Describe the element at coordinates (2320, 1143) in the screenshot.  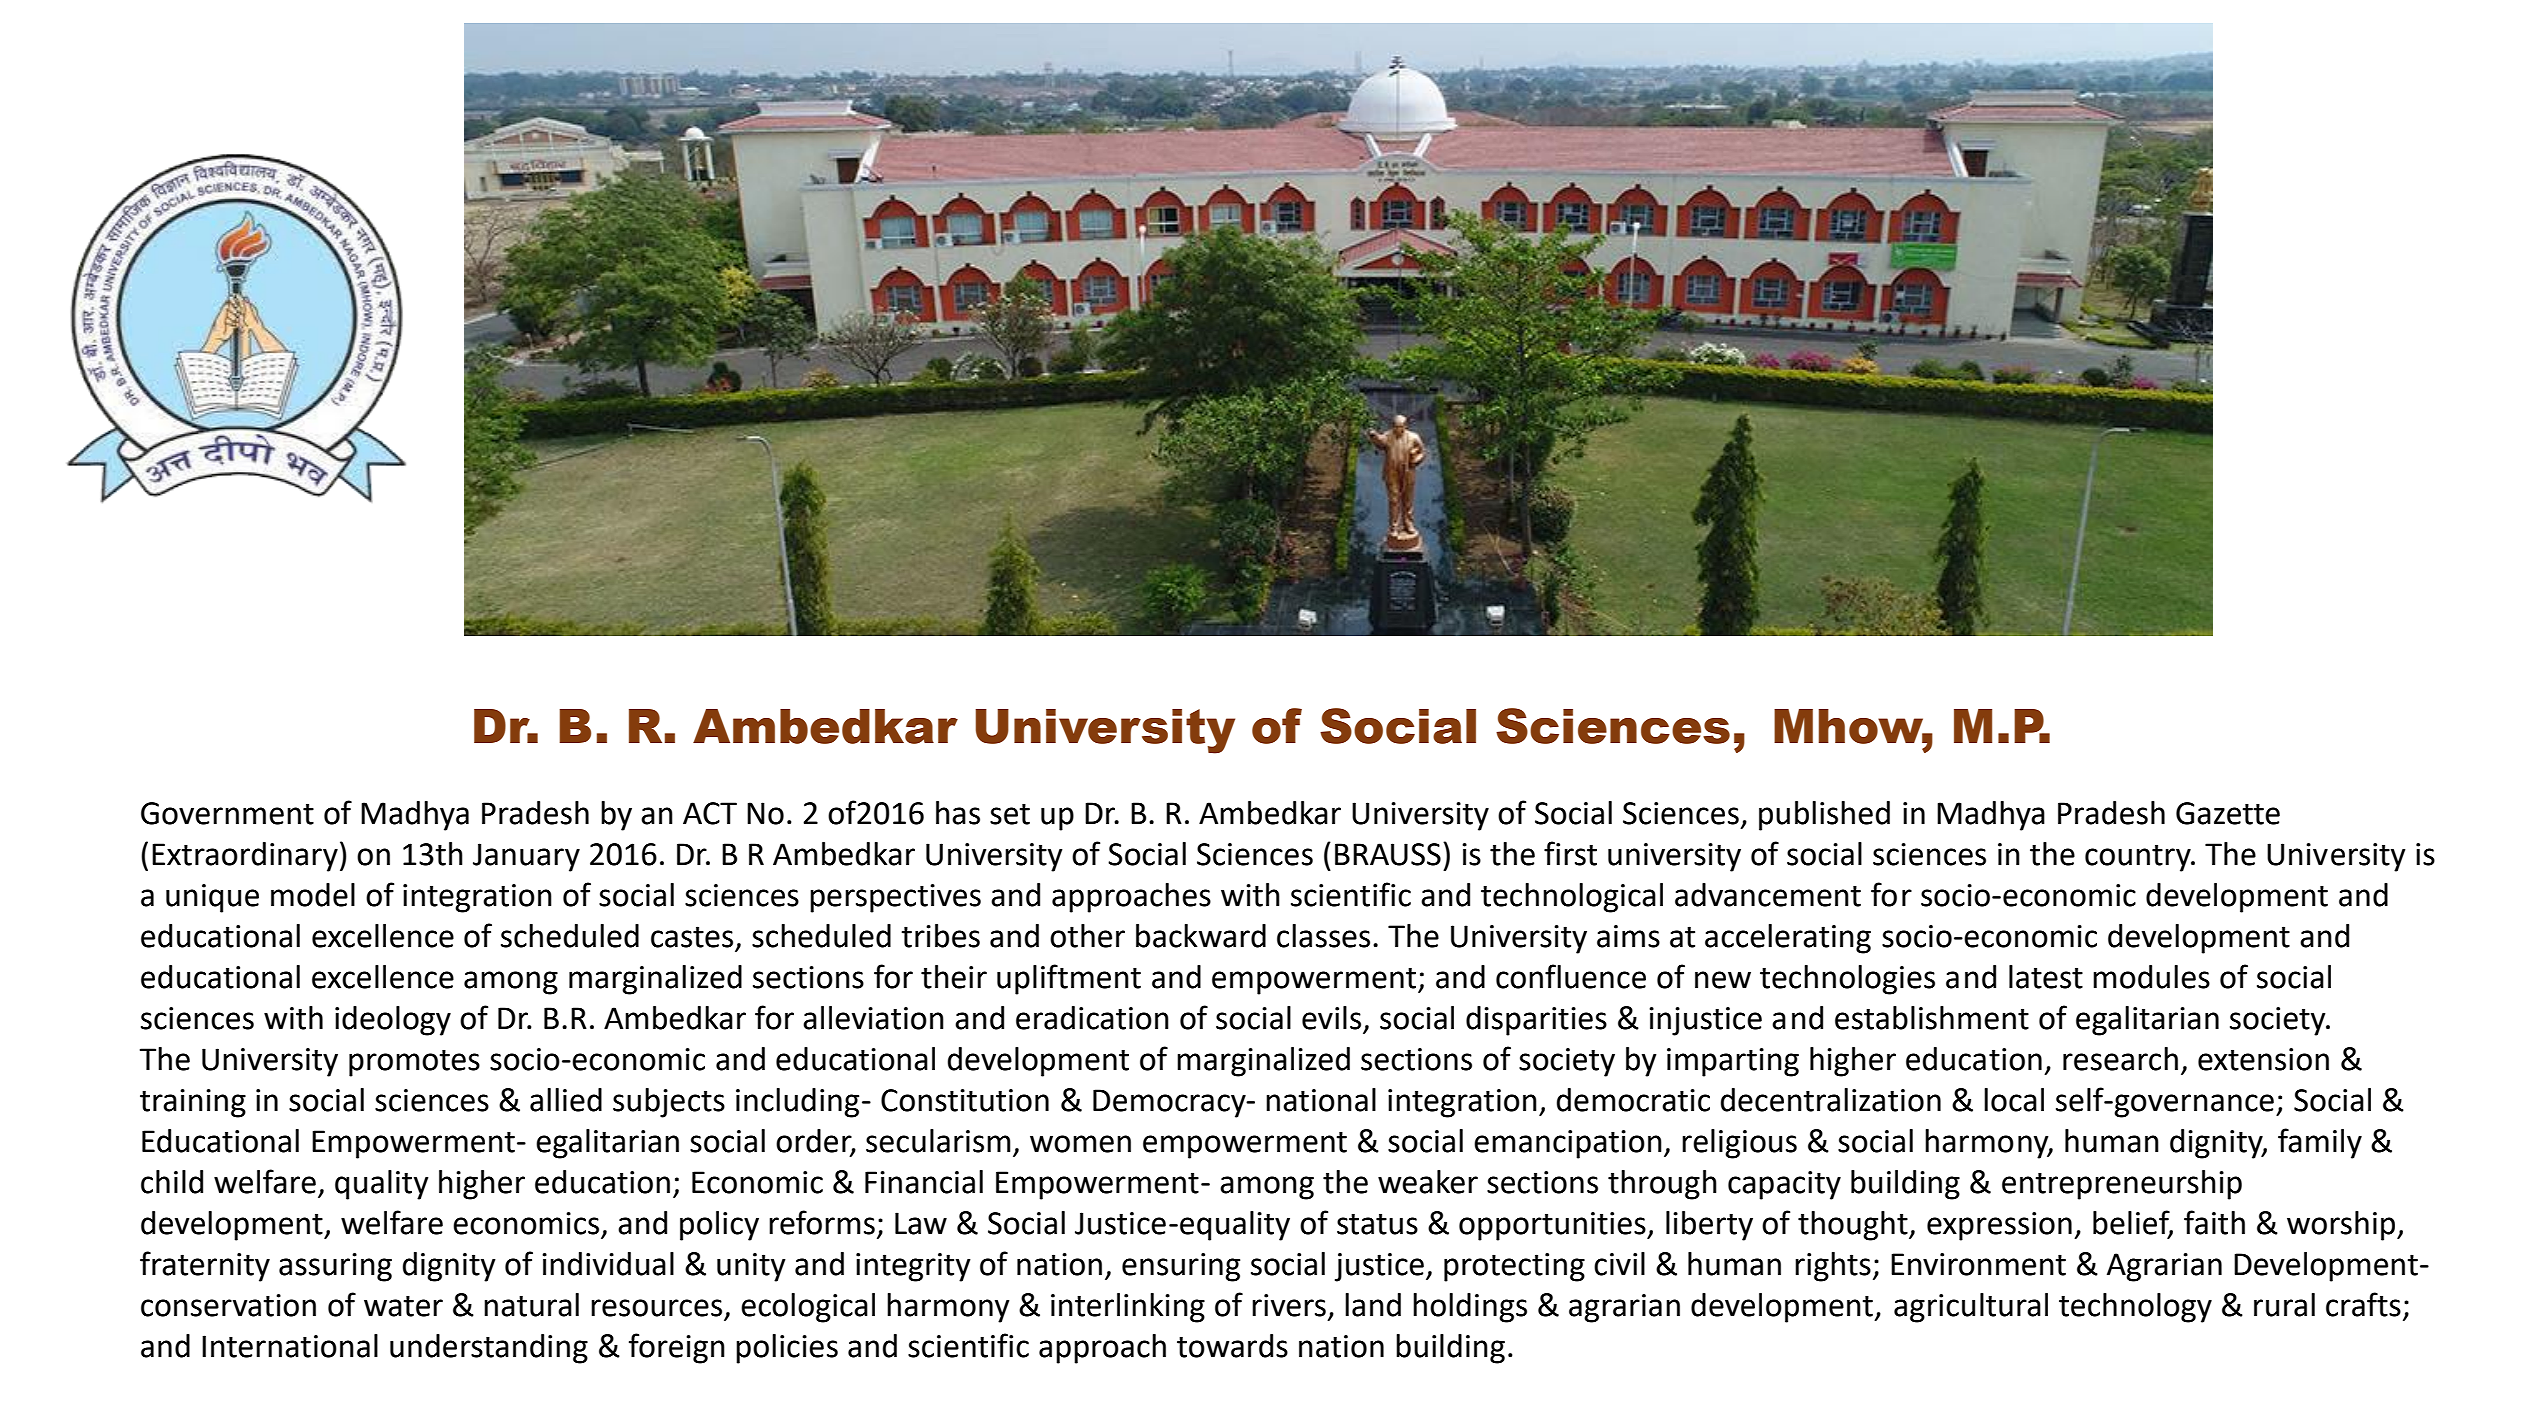
I see `family` at that location.
